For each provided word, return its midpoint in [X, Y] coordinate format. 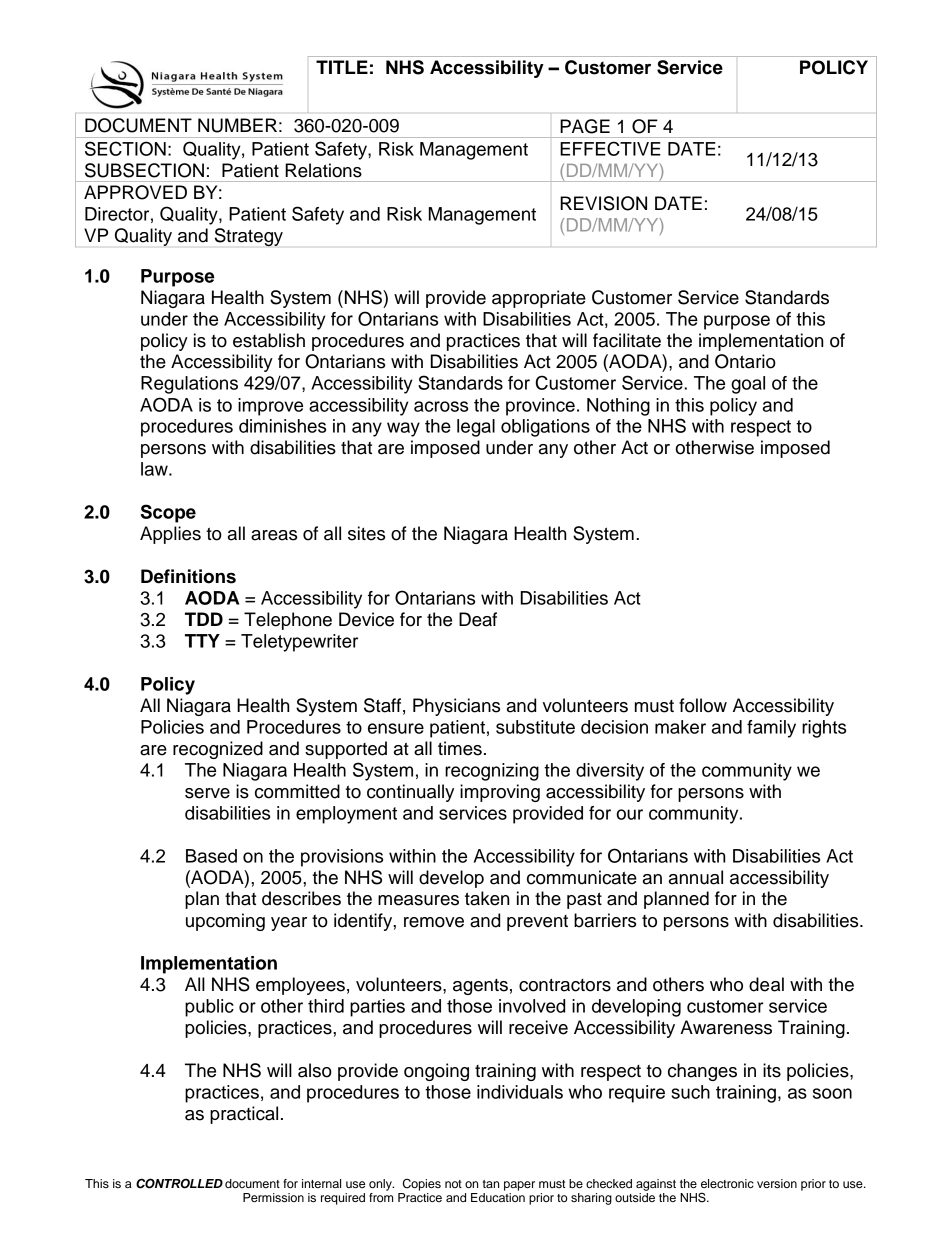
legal [476, 428]
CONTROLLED [179, 1183]
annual [696, 877]
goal [748, 385]
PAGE [585, 126]
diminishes [282, 426]
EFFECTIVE [610, 148]
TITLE [342, 67]
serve [207, 793]
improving [500, 793]
